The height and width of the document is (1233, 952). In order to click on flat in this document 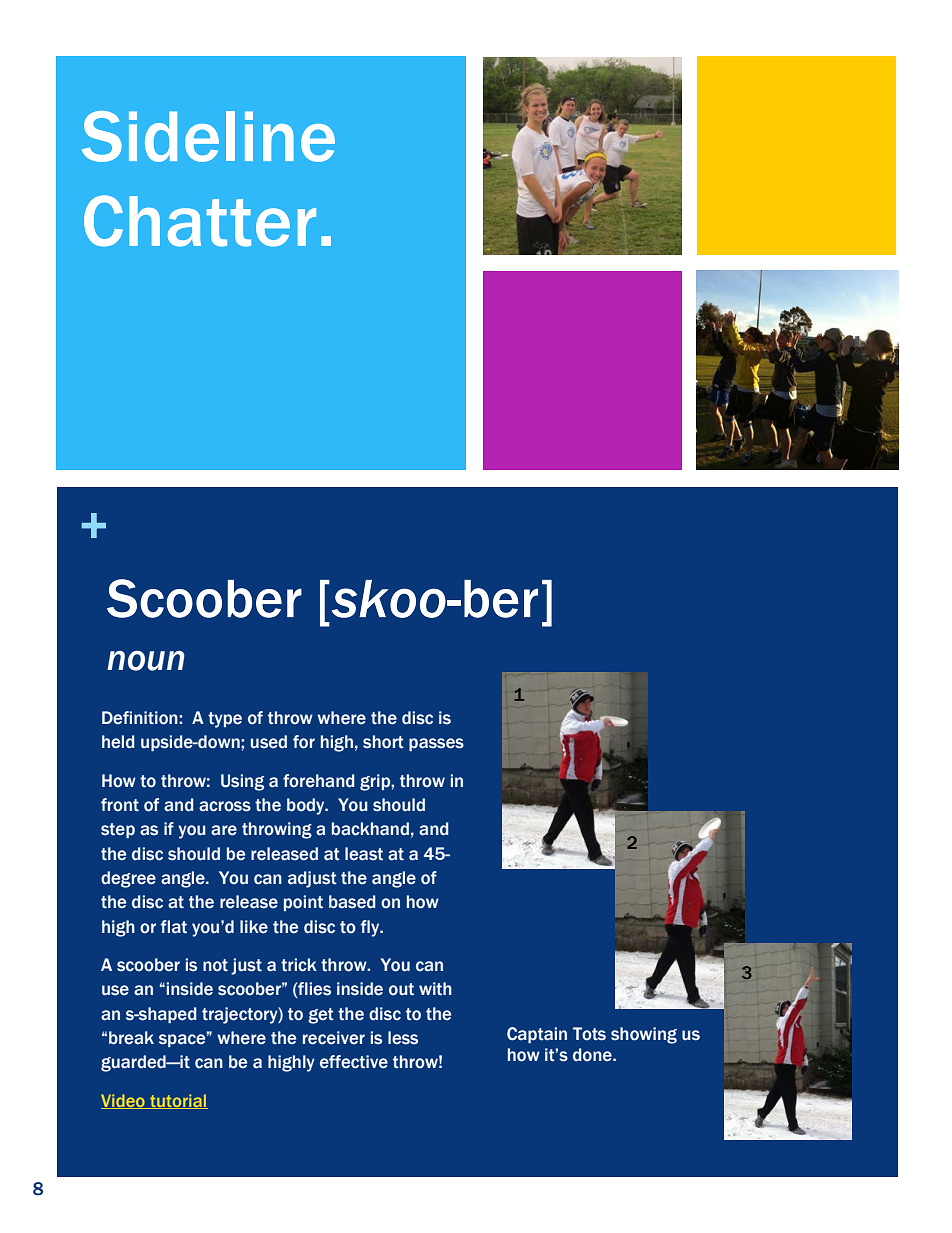, I will do `click(174, 927)`.
